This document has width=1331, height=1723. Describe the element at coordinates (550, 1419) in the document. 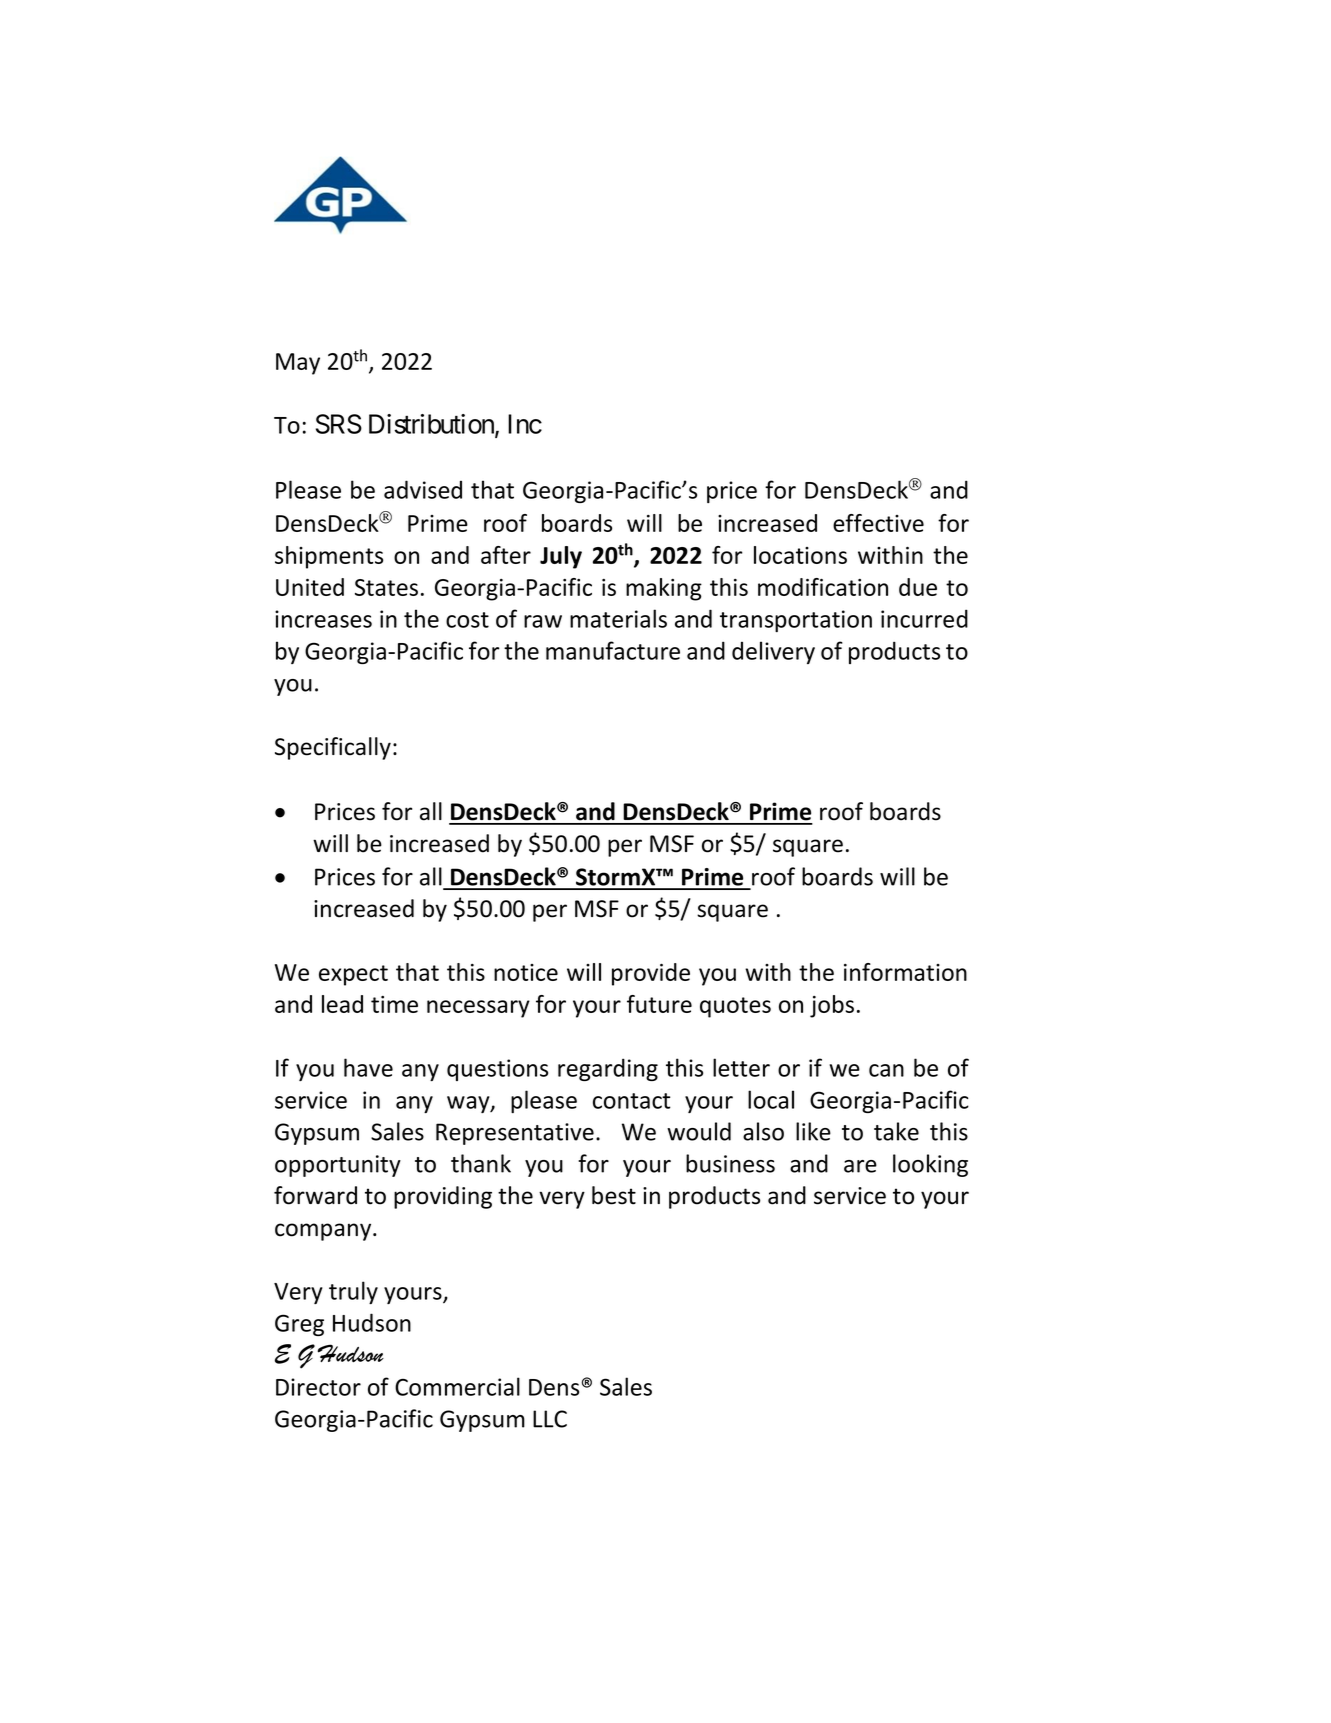

I see `LLC` at that location.
